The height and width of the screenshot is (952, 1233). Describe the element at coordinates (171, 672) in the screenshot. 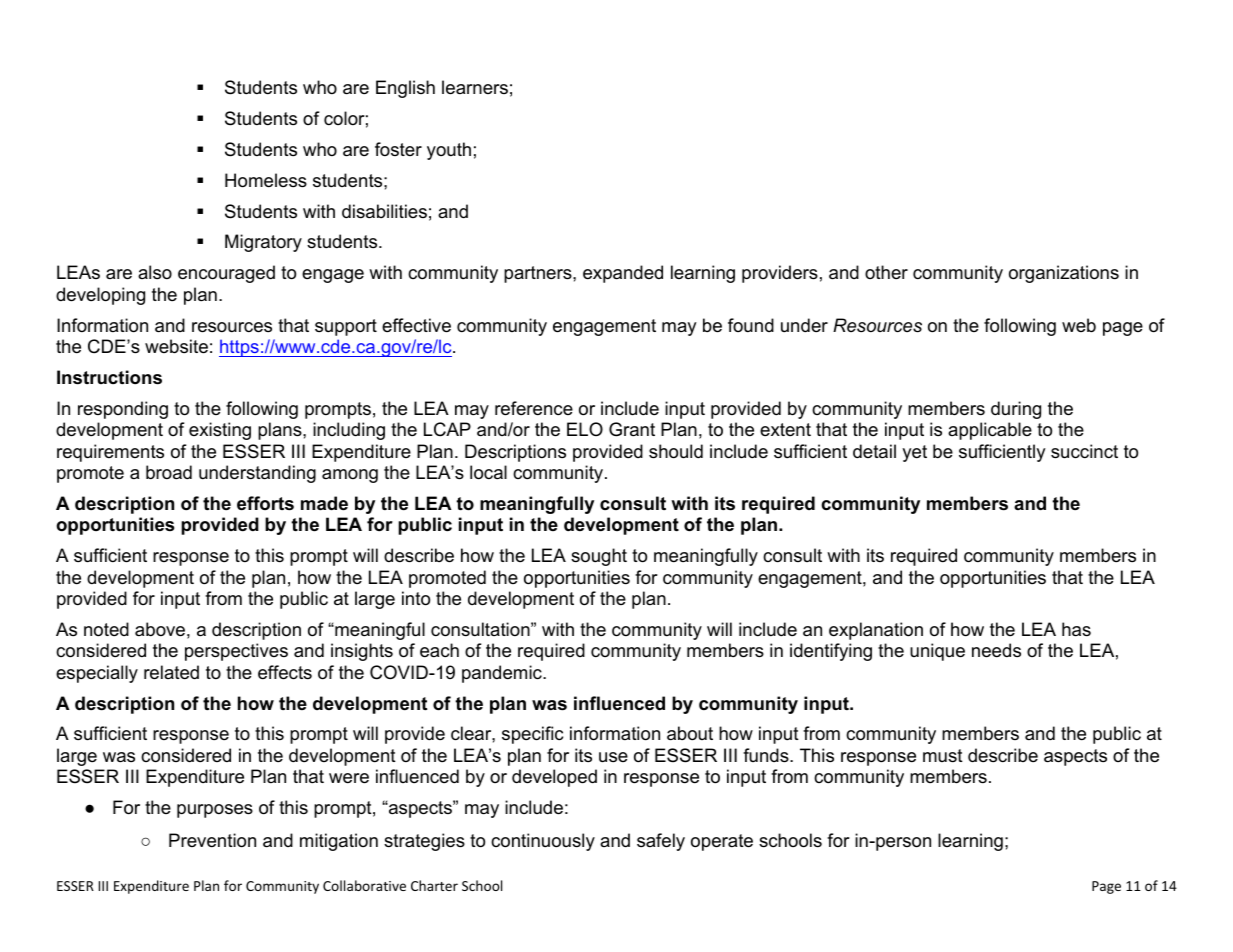

I see `related` at that location.
